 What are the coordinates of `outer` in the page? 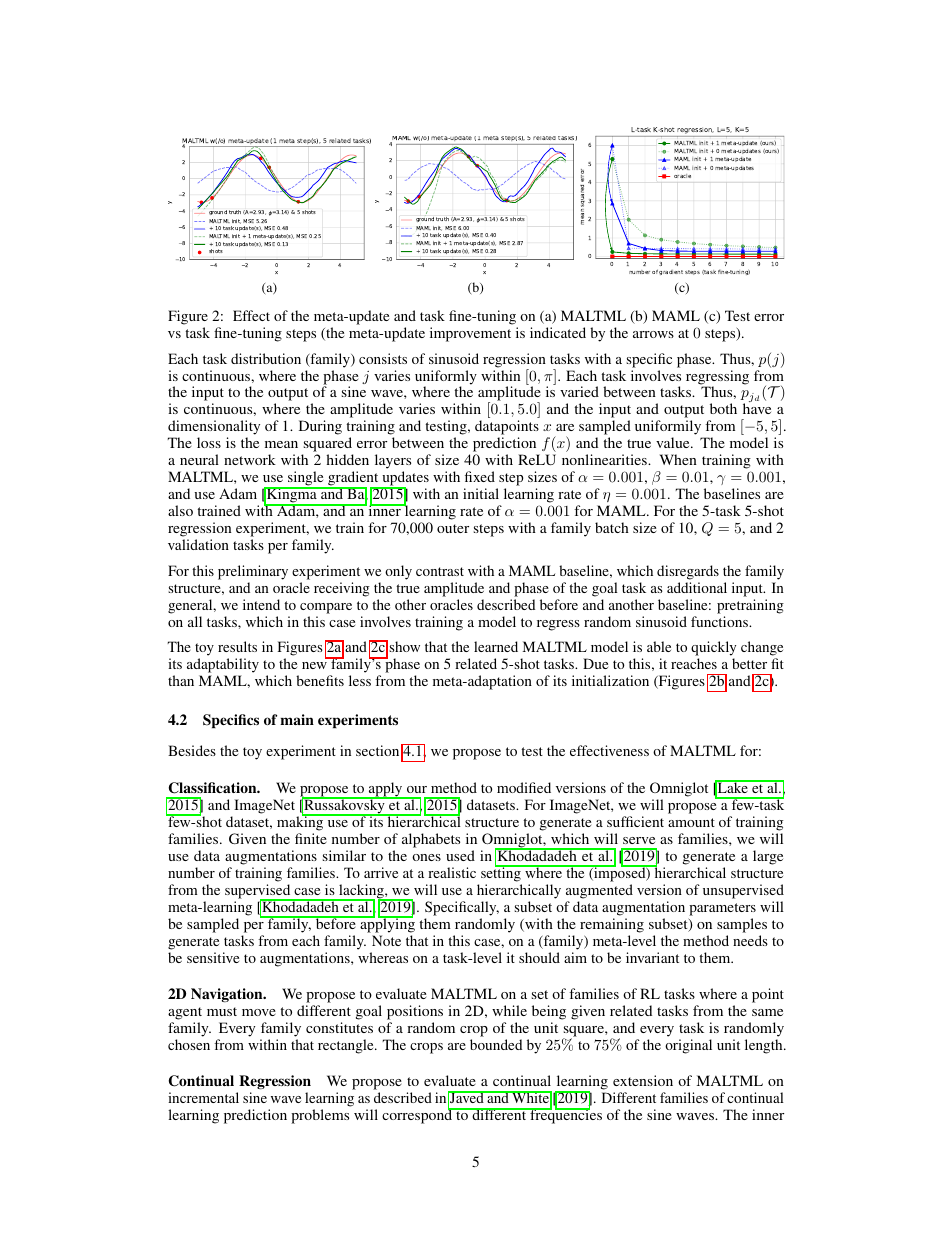 It's located at (453, 528).
